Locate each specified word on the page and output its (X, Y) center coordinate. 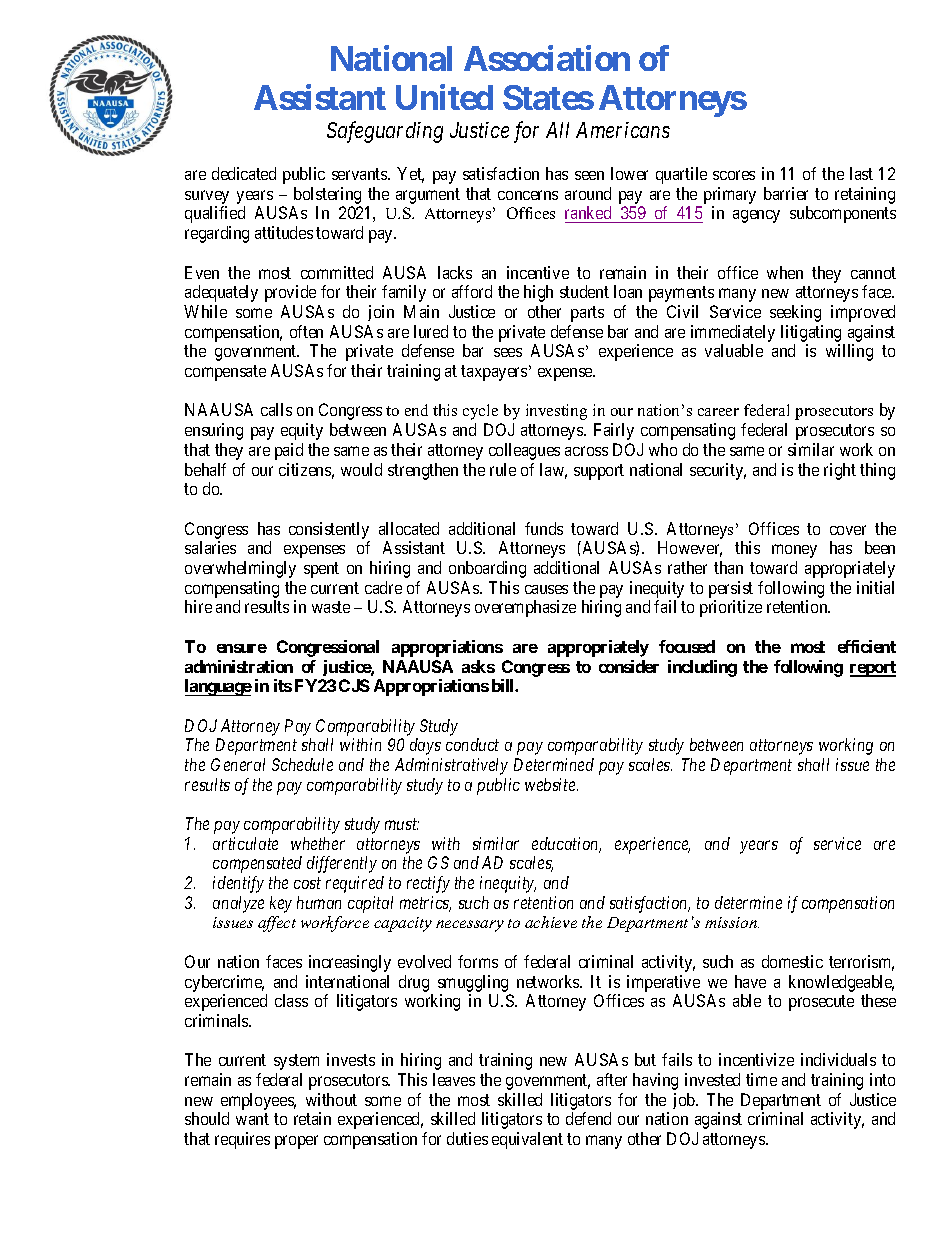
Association (547, 58)
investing (556, 412)
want (252, 1119)
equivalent (527, 1140)
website (551, 784)
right (840, 471)
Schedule (302, 764)
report (873, 669)
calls (276, 409)
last (861, 173)
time (761, 1079)
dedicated (244, 173)
